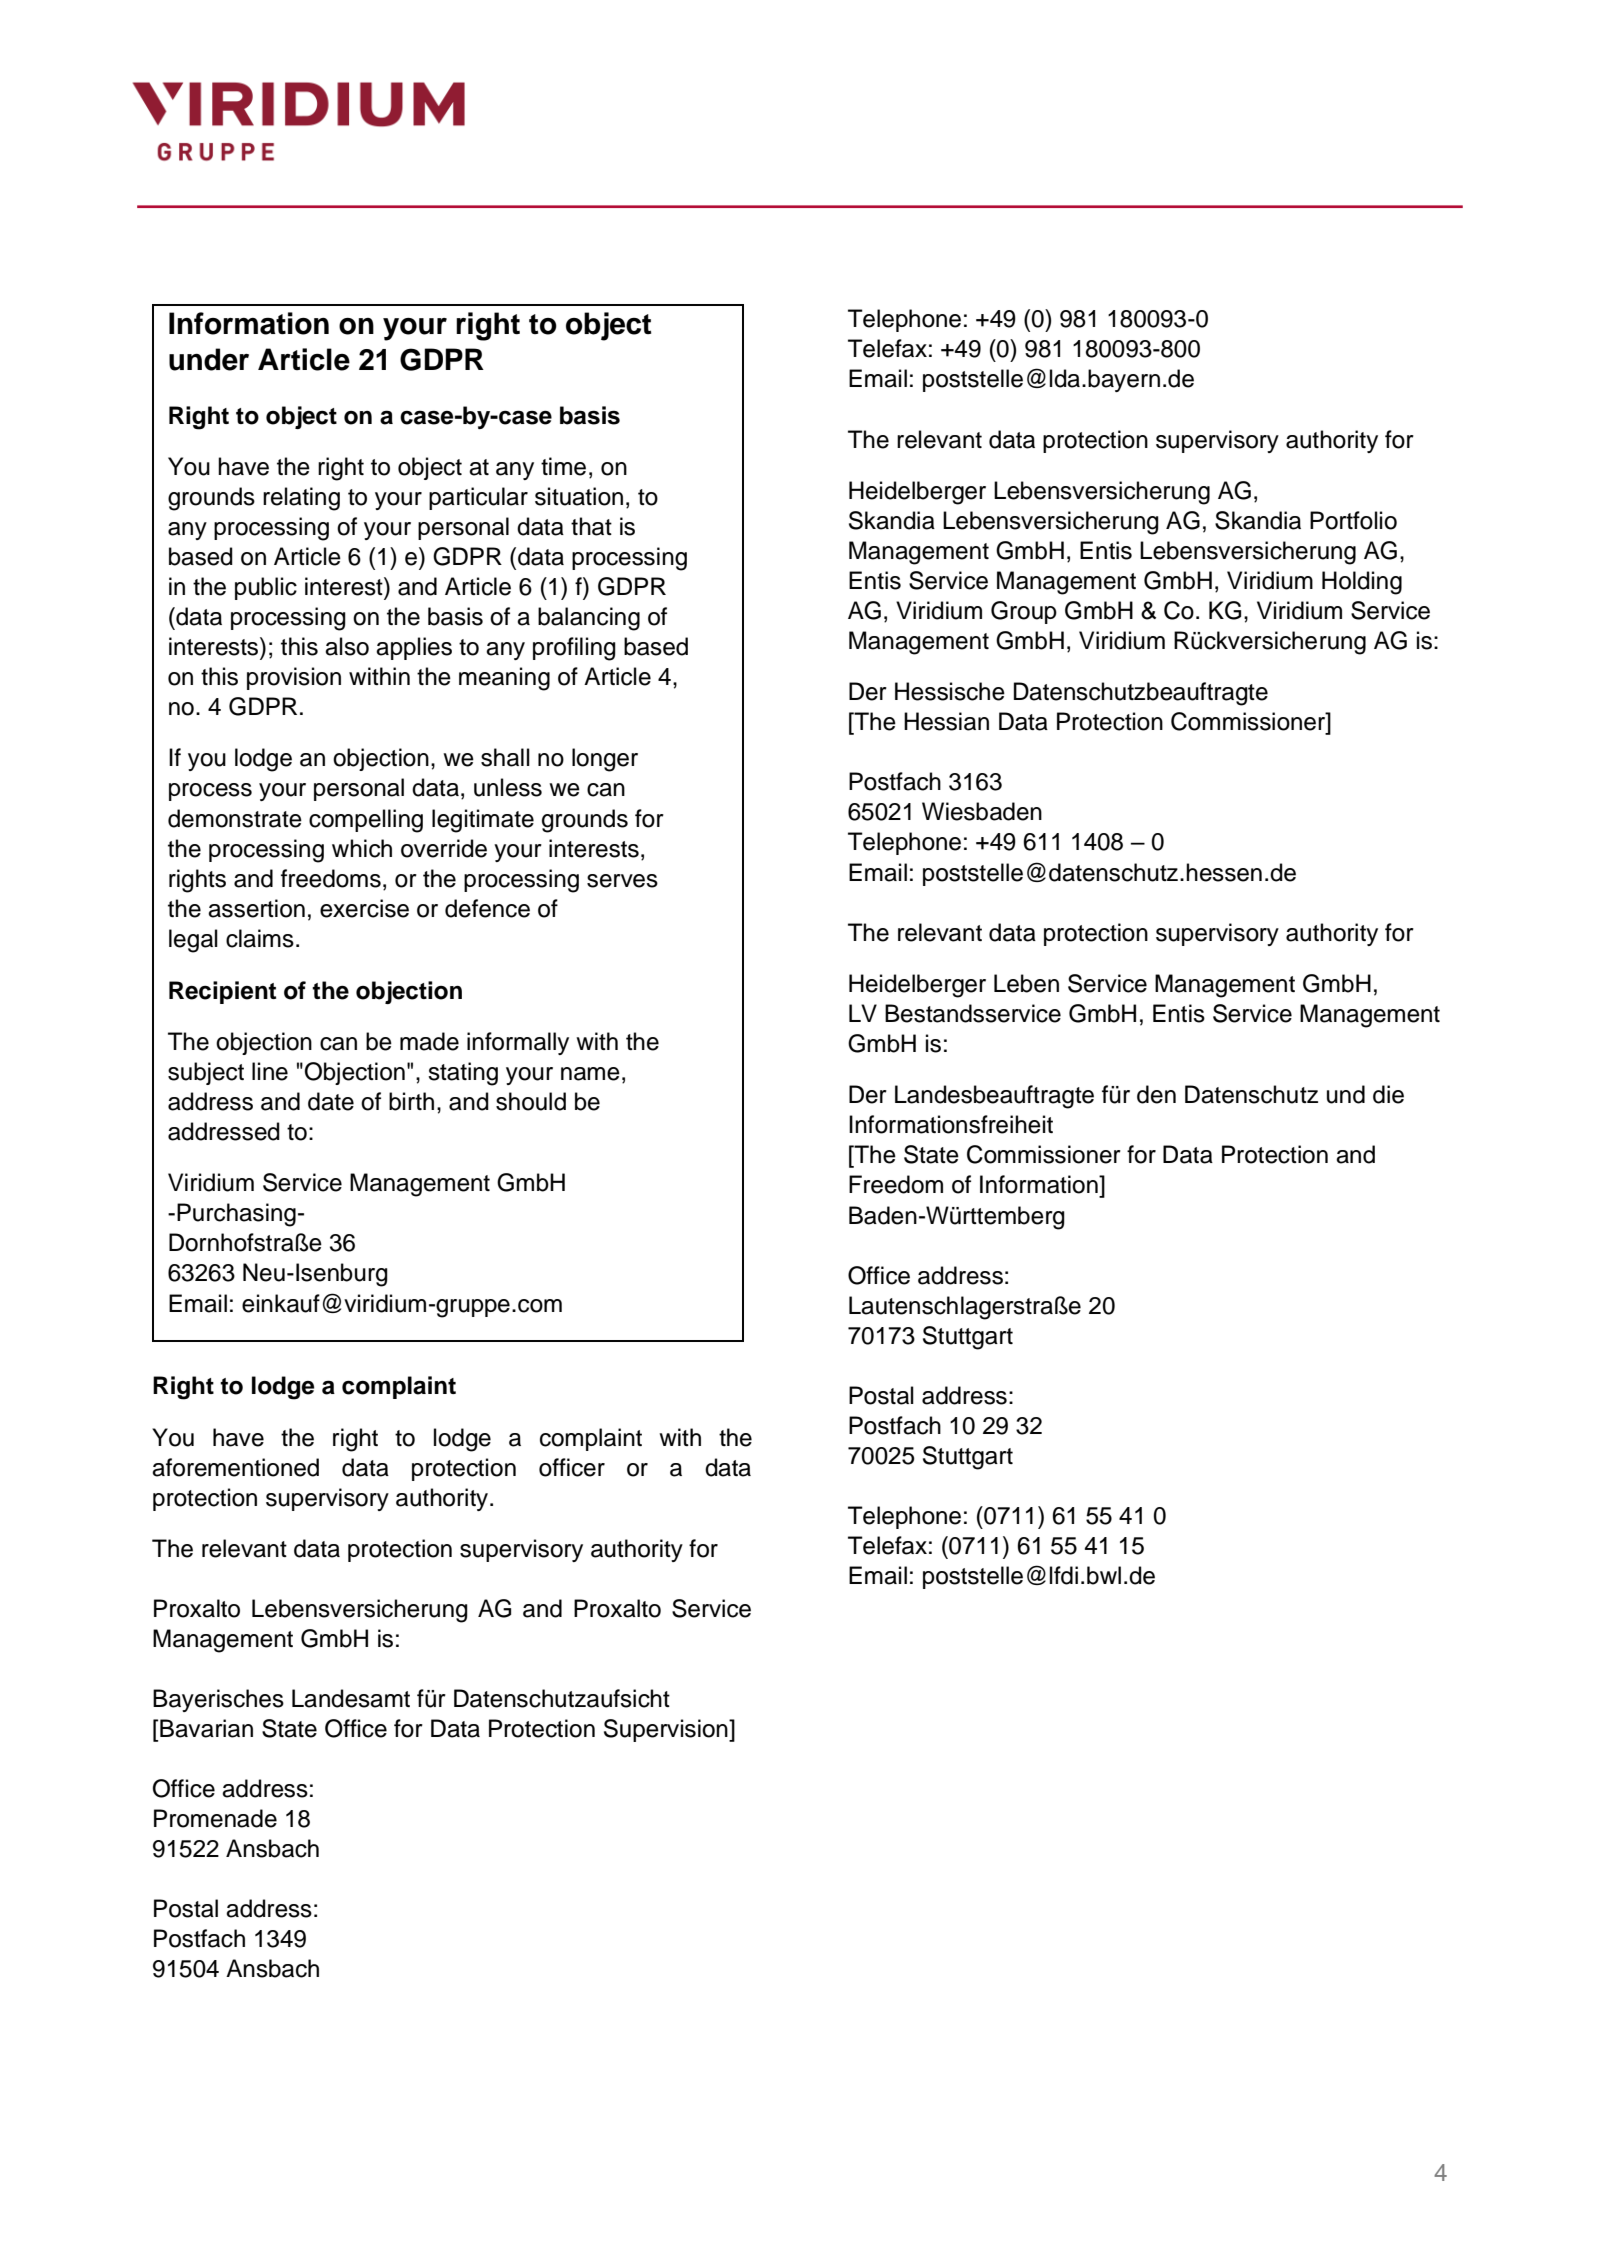 The image size is (1600, 2262). What do you see at coordinates (270, 1071) in the document?
I see `line` at bounding box center [270, 1071].
